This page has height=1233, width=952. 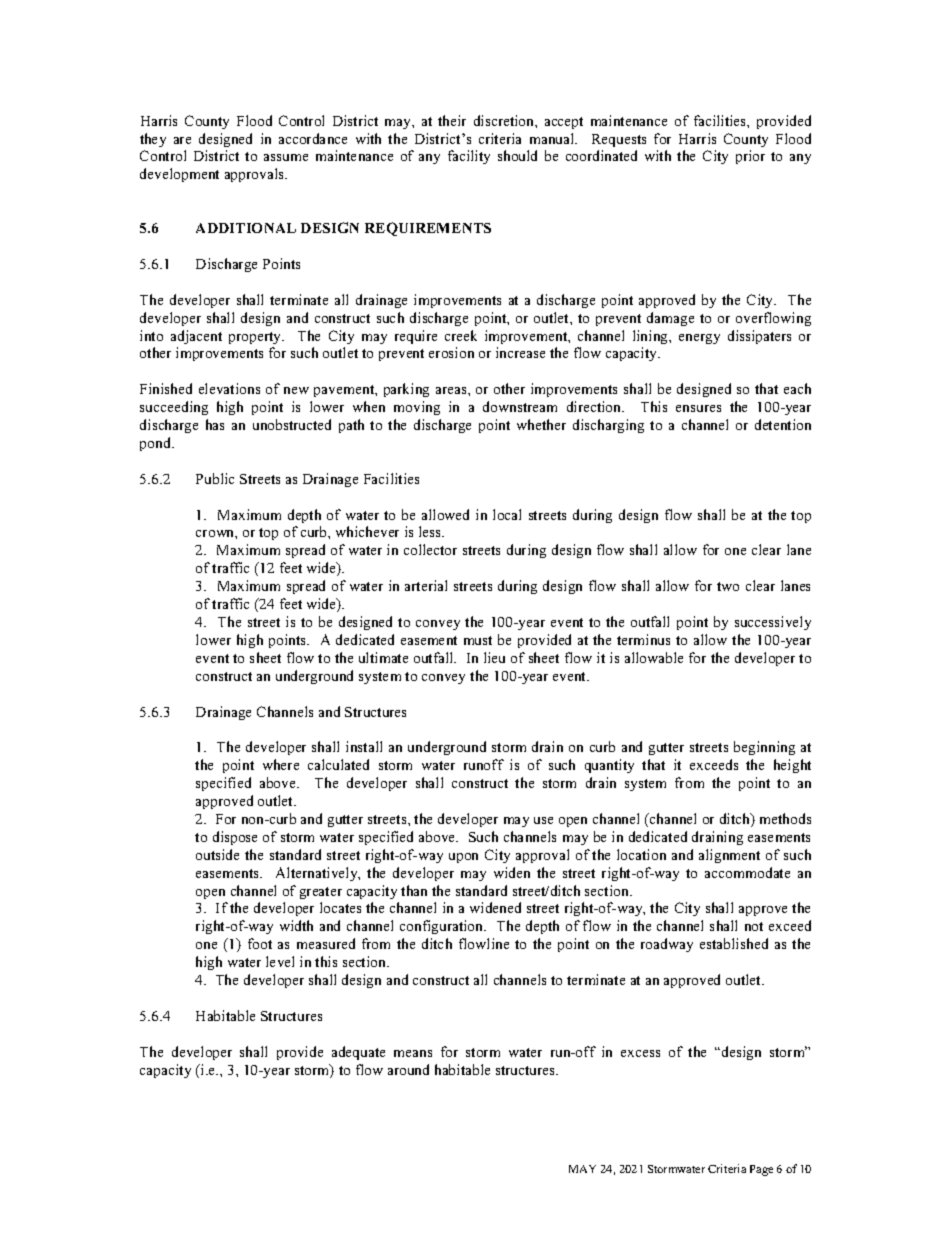 What do you see at coordinates (408, 1069) in the page?
I see `around` at bounding box center [408, 1069].
